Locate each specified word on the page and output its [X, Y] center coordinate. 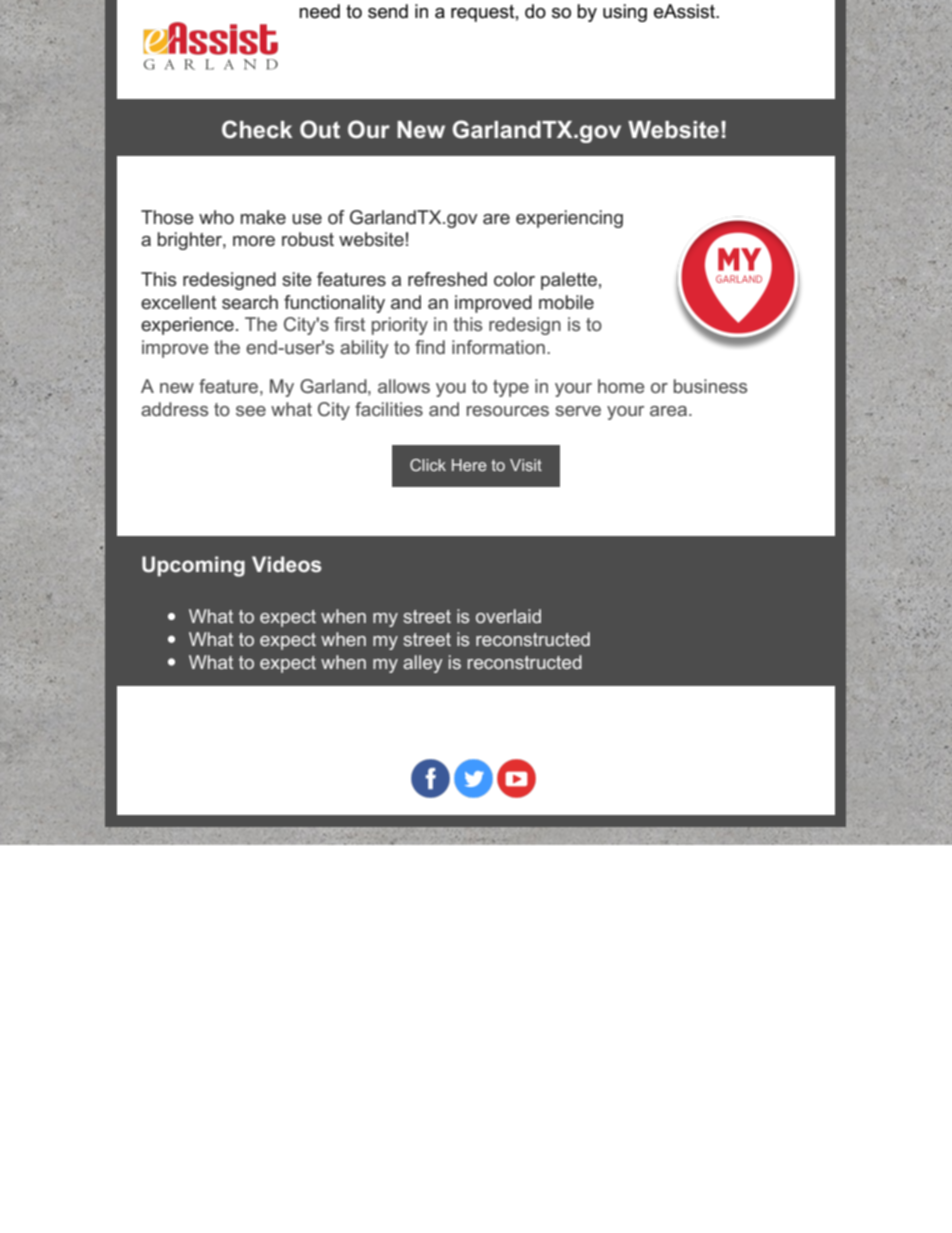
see [251, 411]
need [319, 11]
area [670, 411]
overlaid [508, 616]
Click [428, 465]
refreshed [447, 279]
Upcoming [193, 566]
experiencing [569, 219]
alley [423, 664]
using [625, 13]
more [254, 241]
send [388, 11]
